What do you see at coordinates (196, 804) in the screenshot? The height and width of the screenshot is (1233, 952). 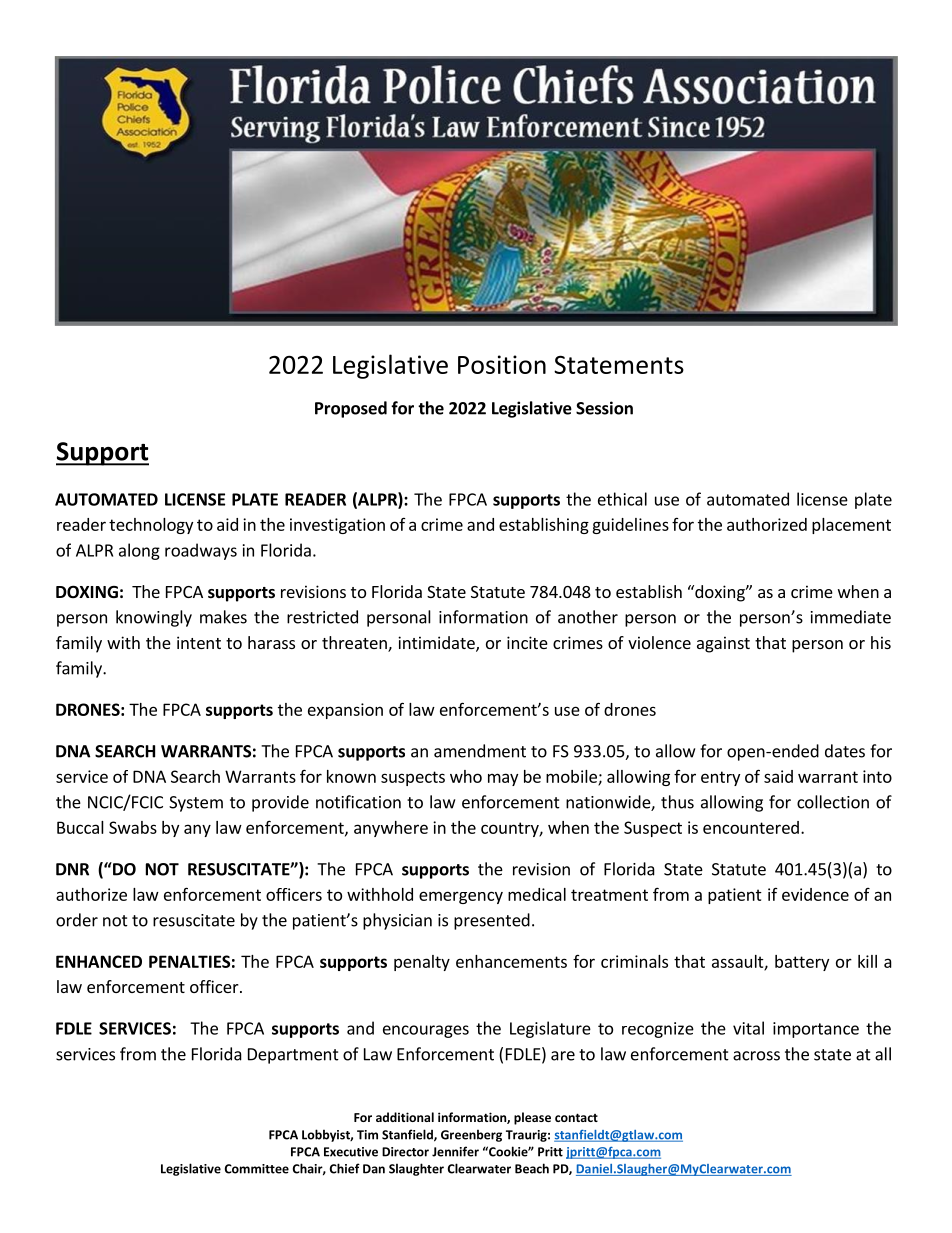 I see `System` at bounding box center [196, 804].
